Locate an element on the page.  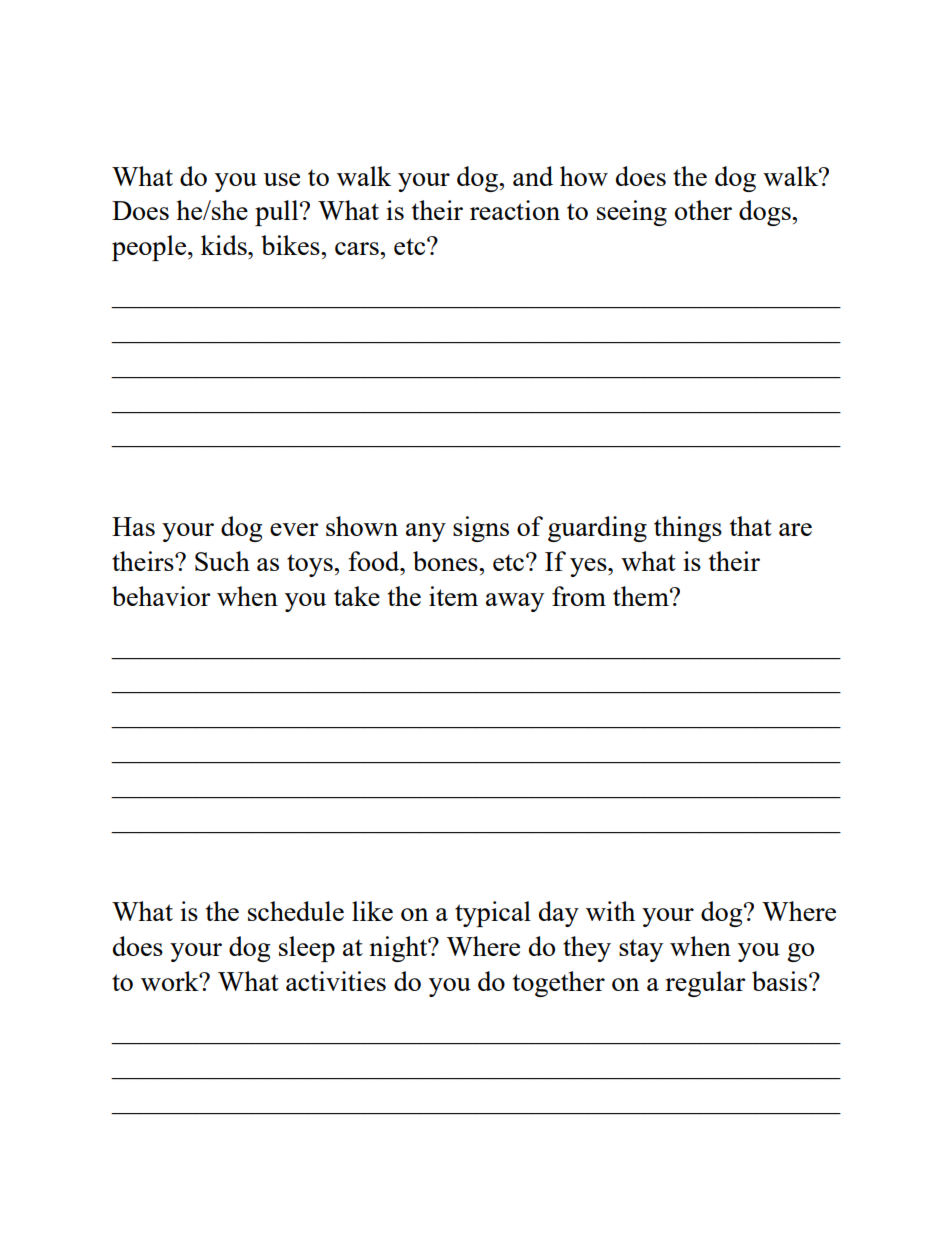
with is located at coordinates (610, 911).
